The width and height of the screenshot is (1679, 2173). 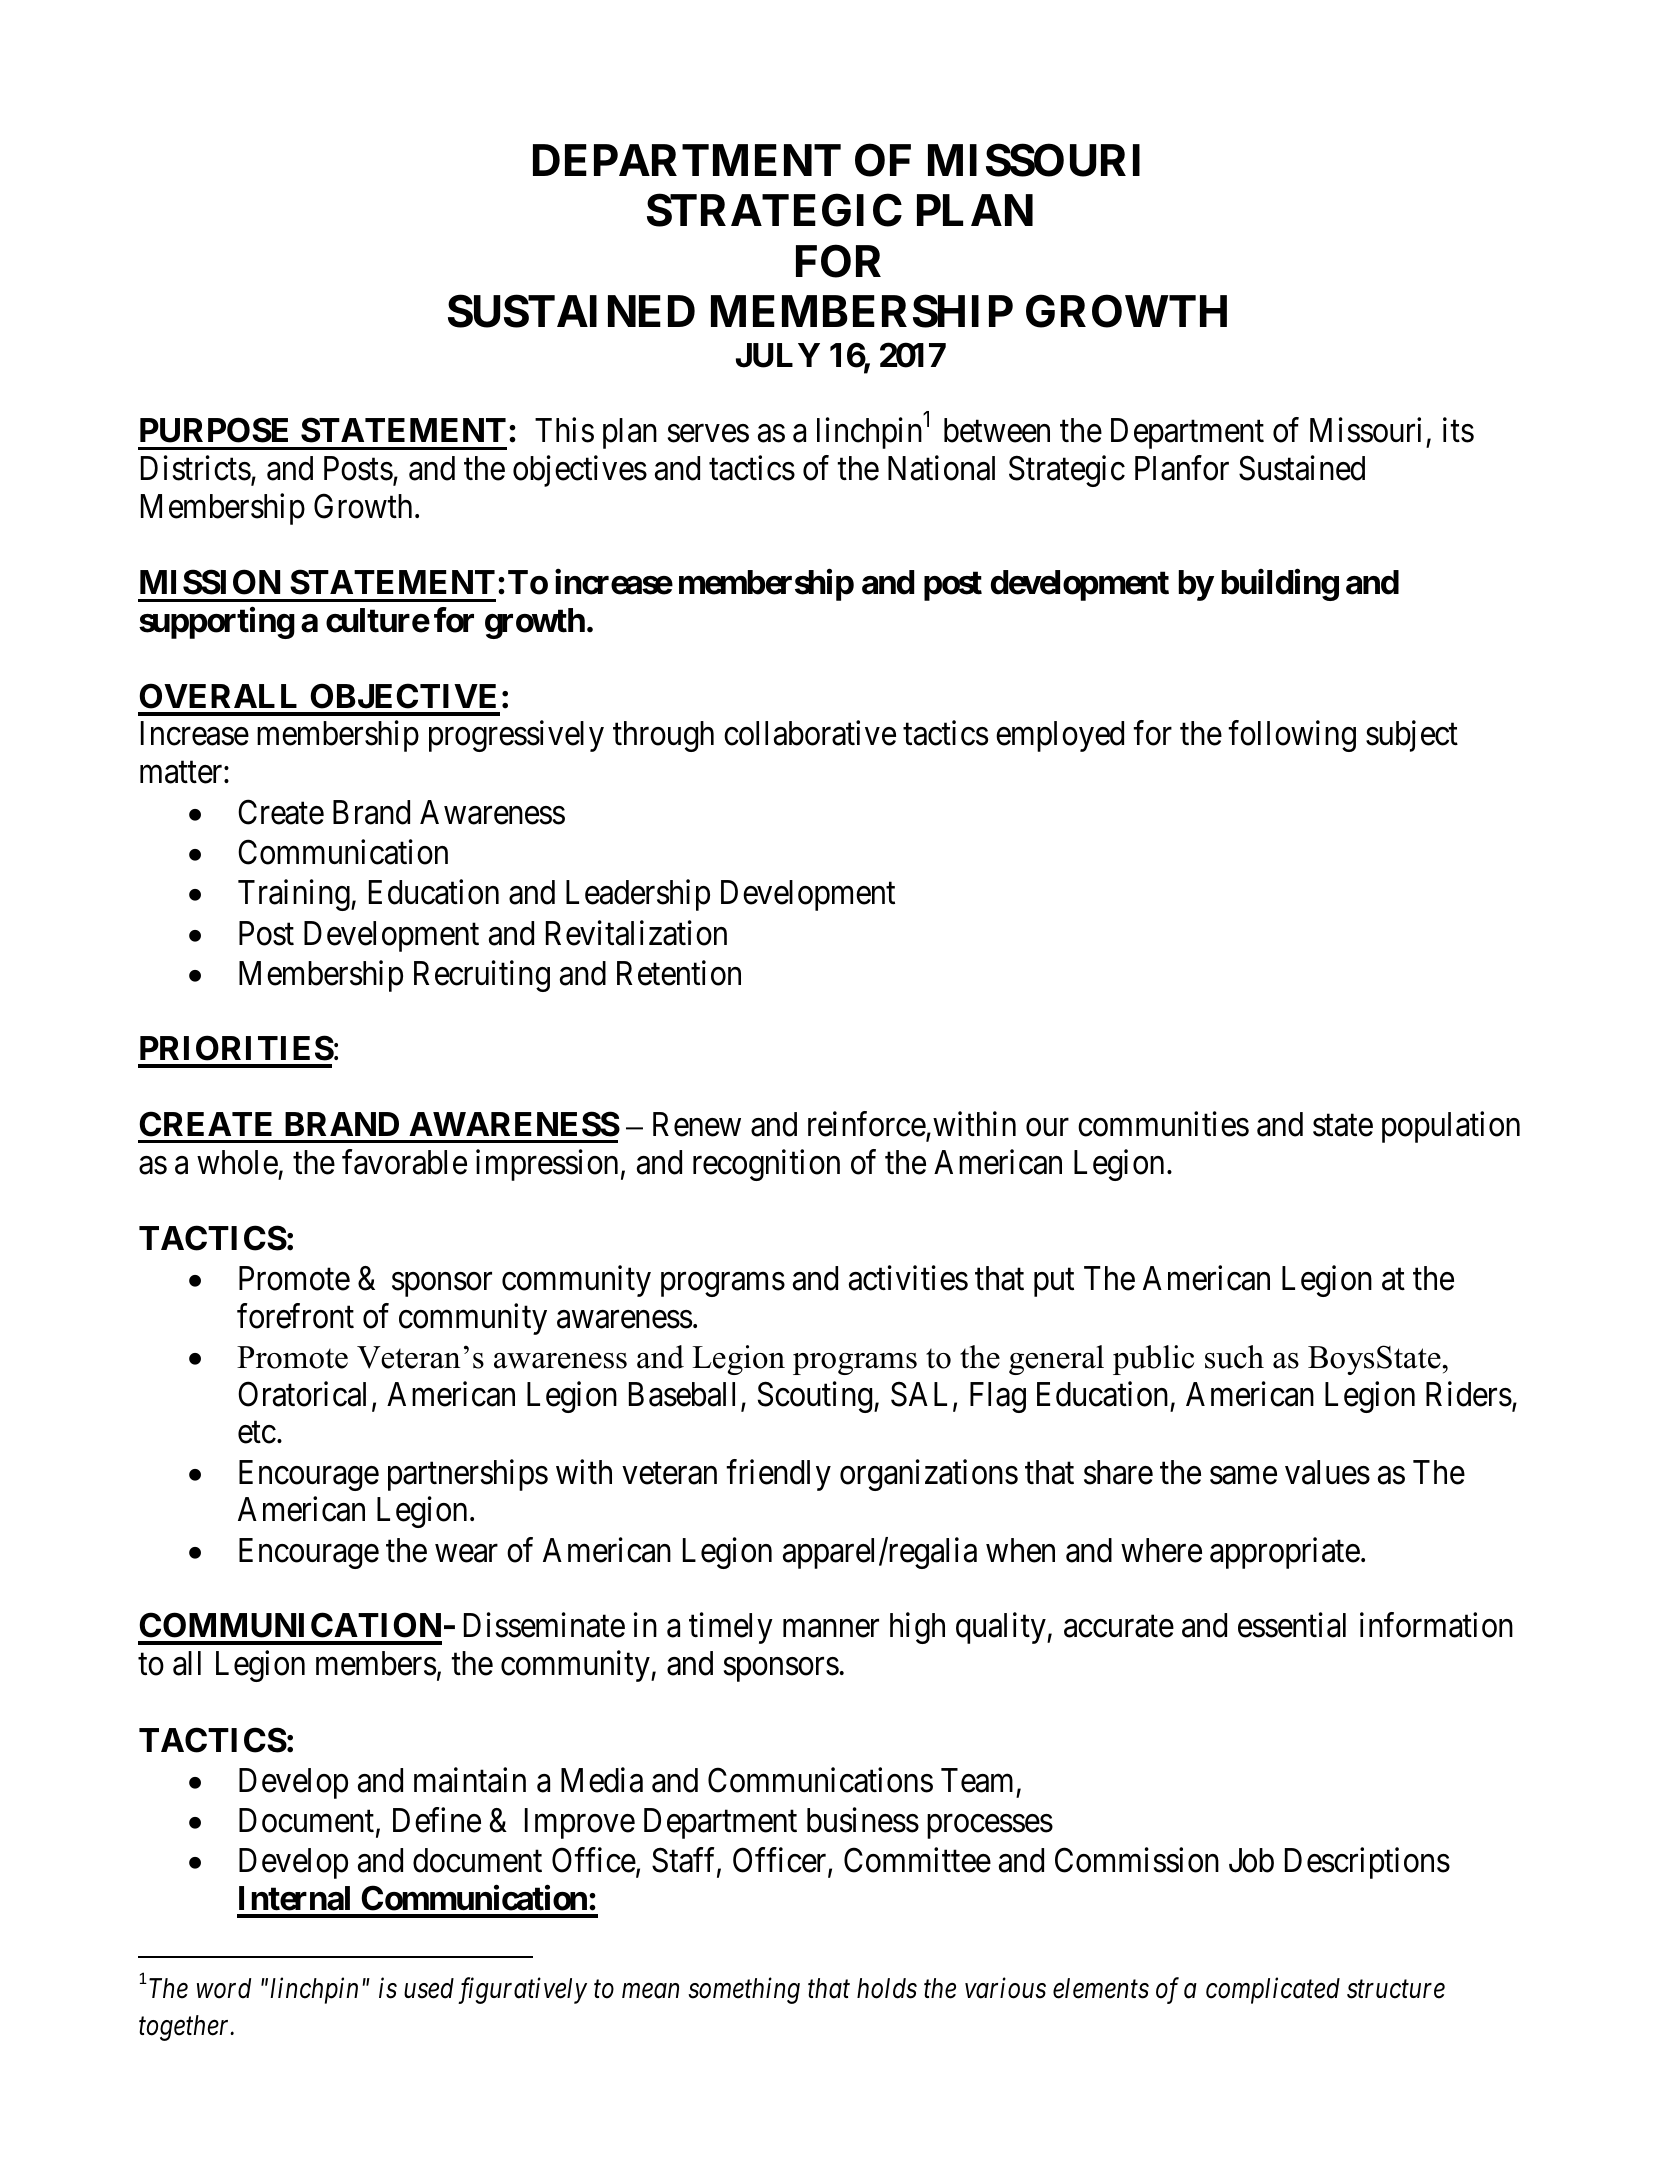 I want to click on Districts, so click(x=196, y=468).
